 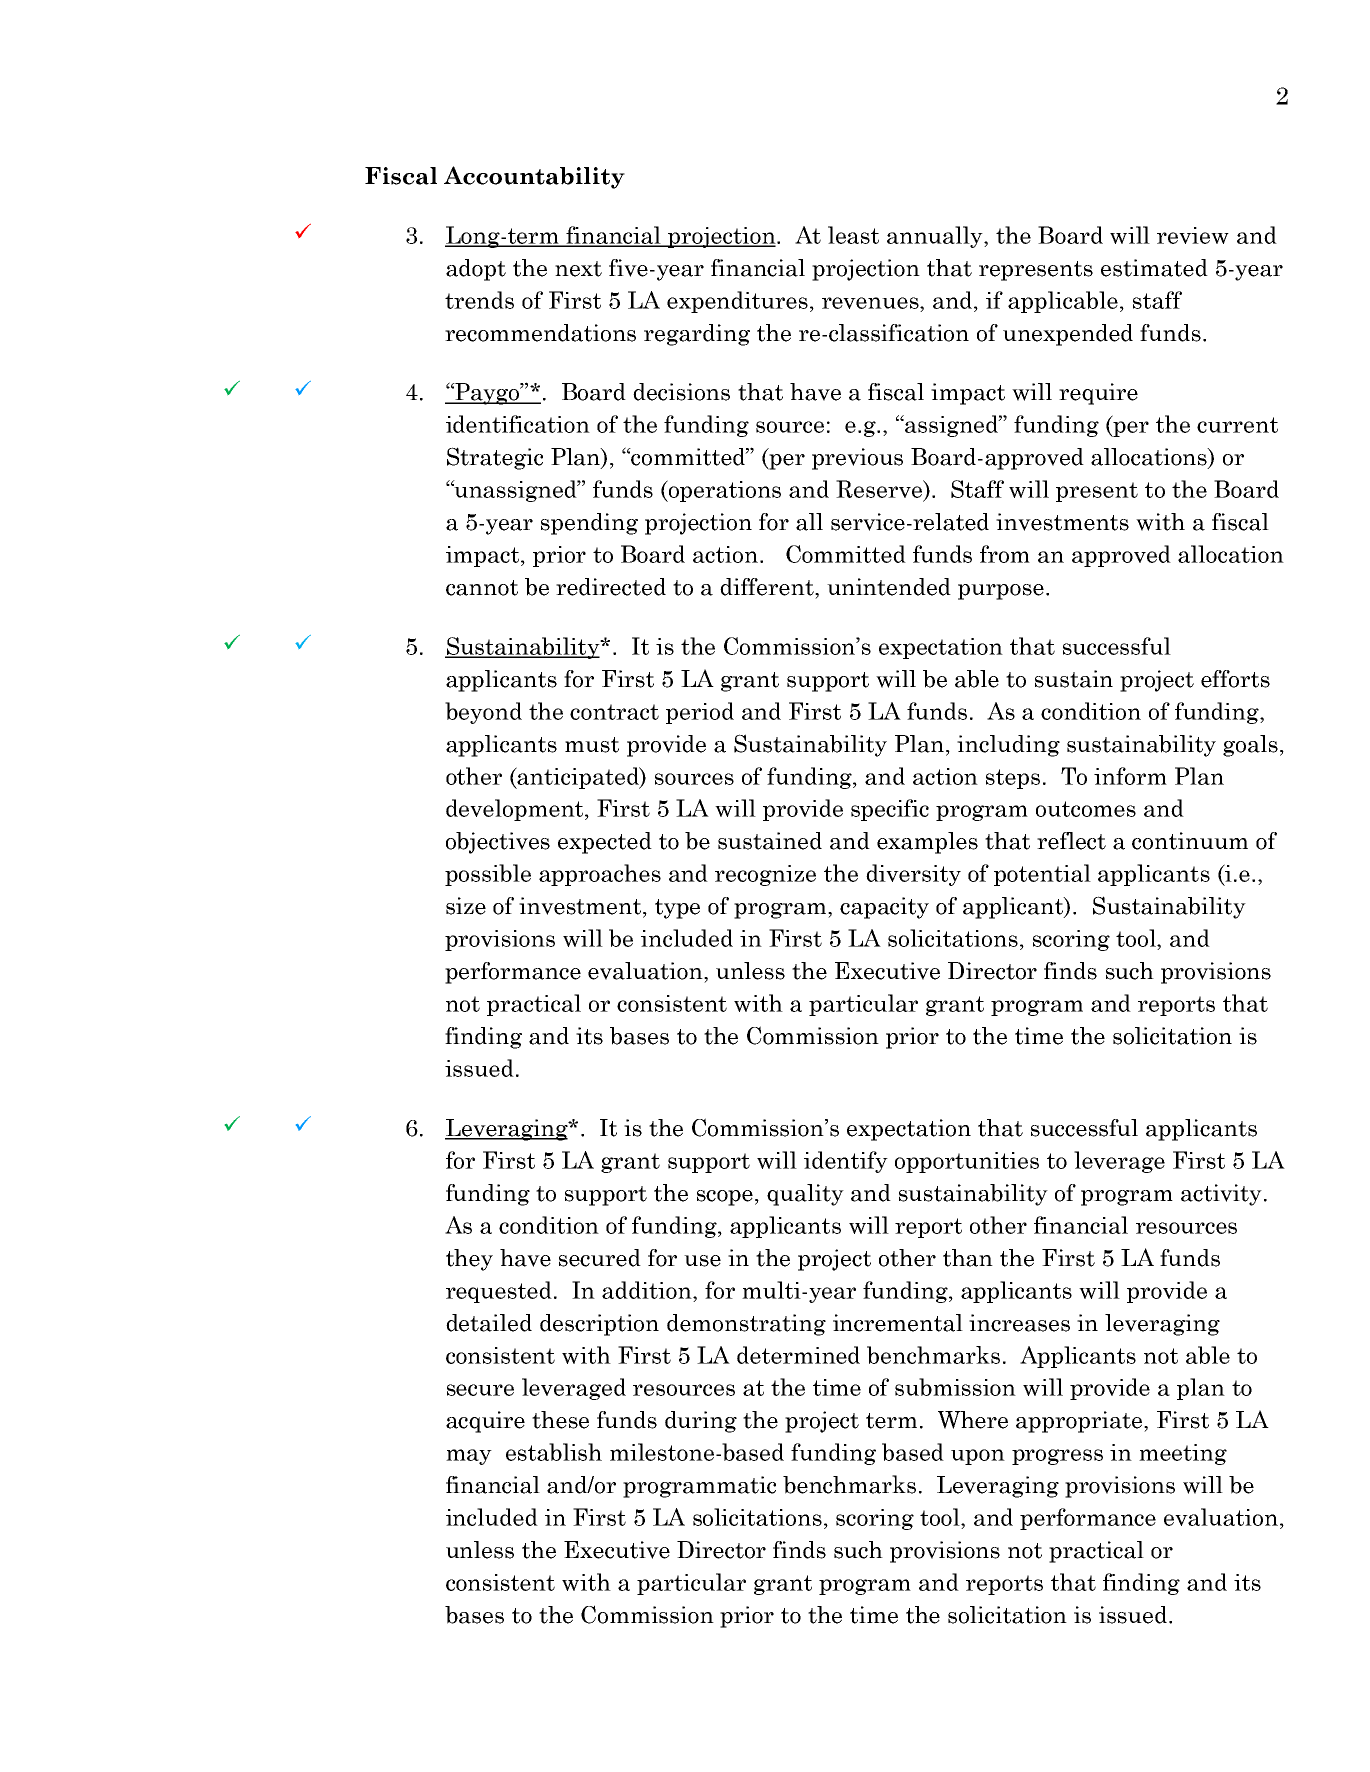 I want to click on Accountability, so click(x=534, y=177).
